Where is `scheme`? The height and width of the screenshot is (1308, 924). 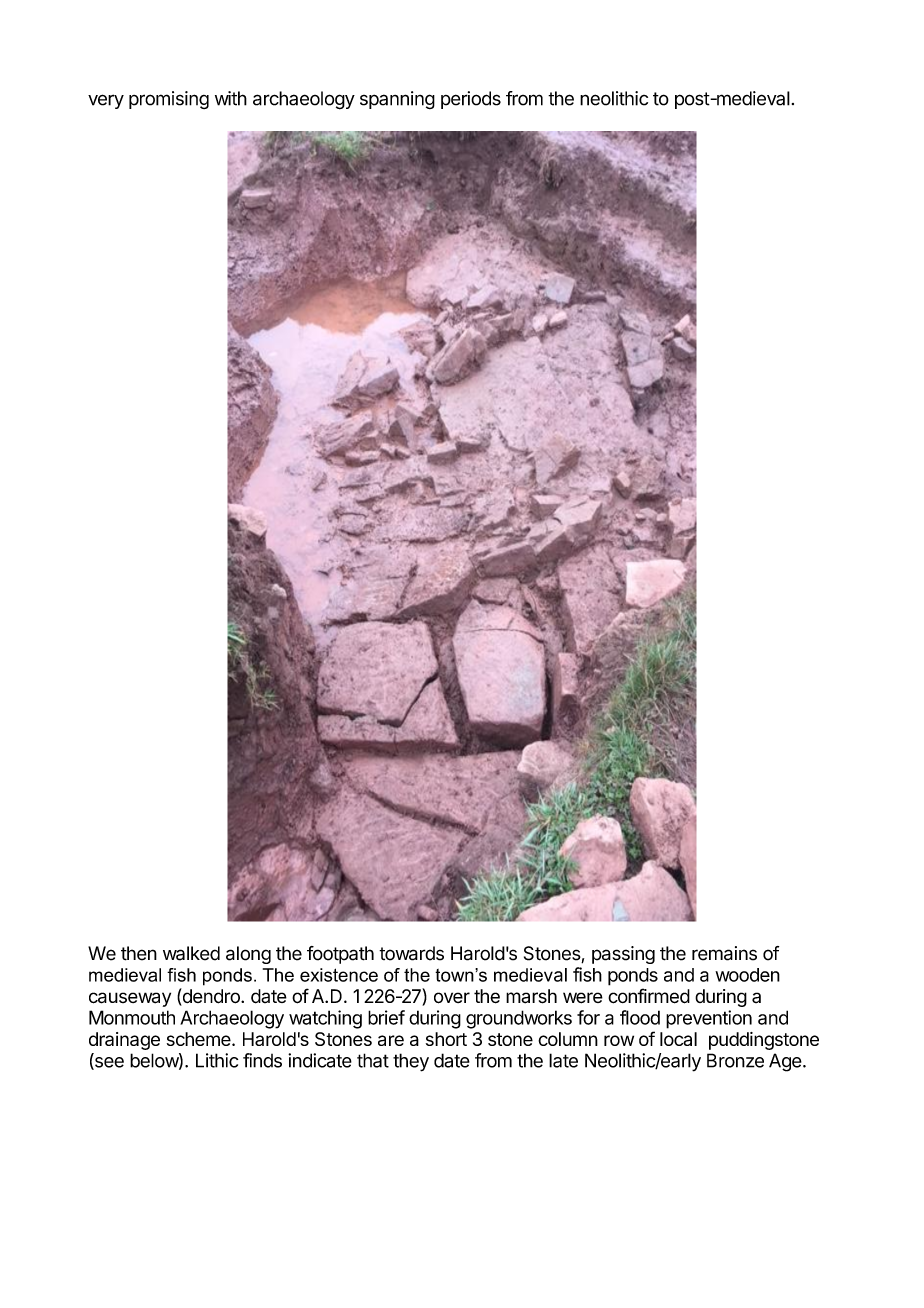 scheme is located at coordinates (200, 1039).
